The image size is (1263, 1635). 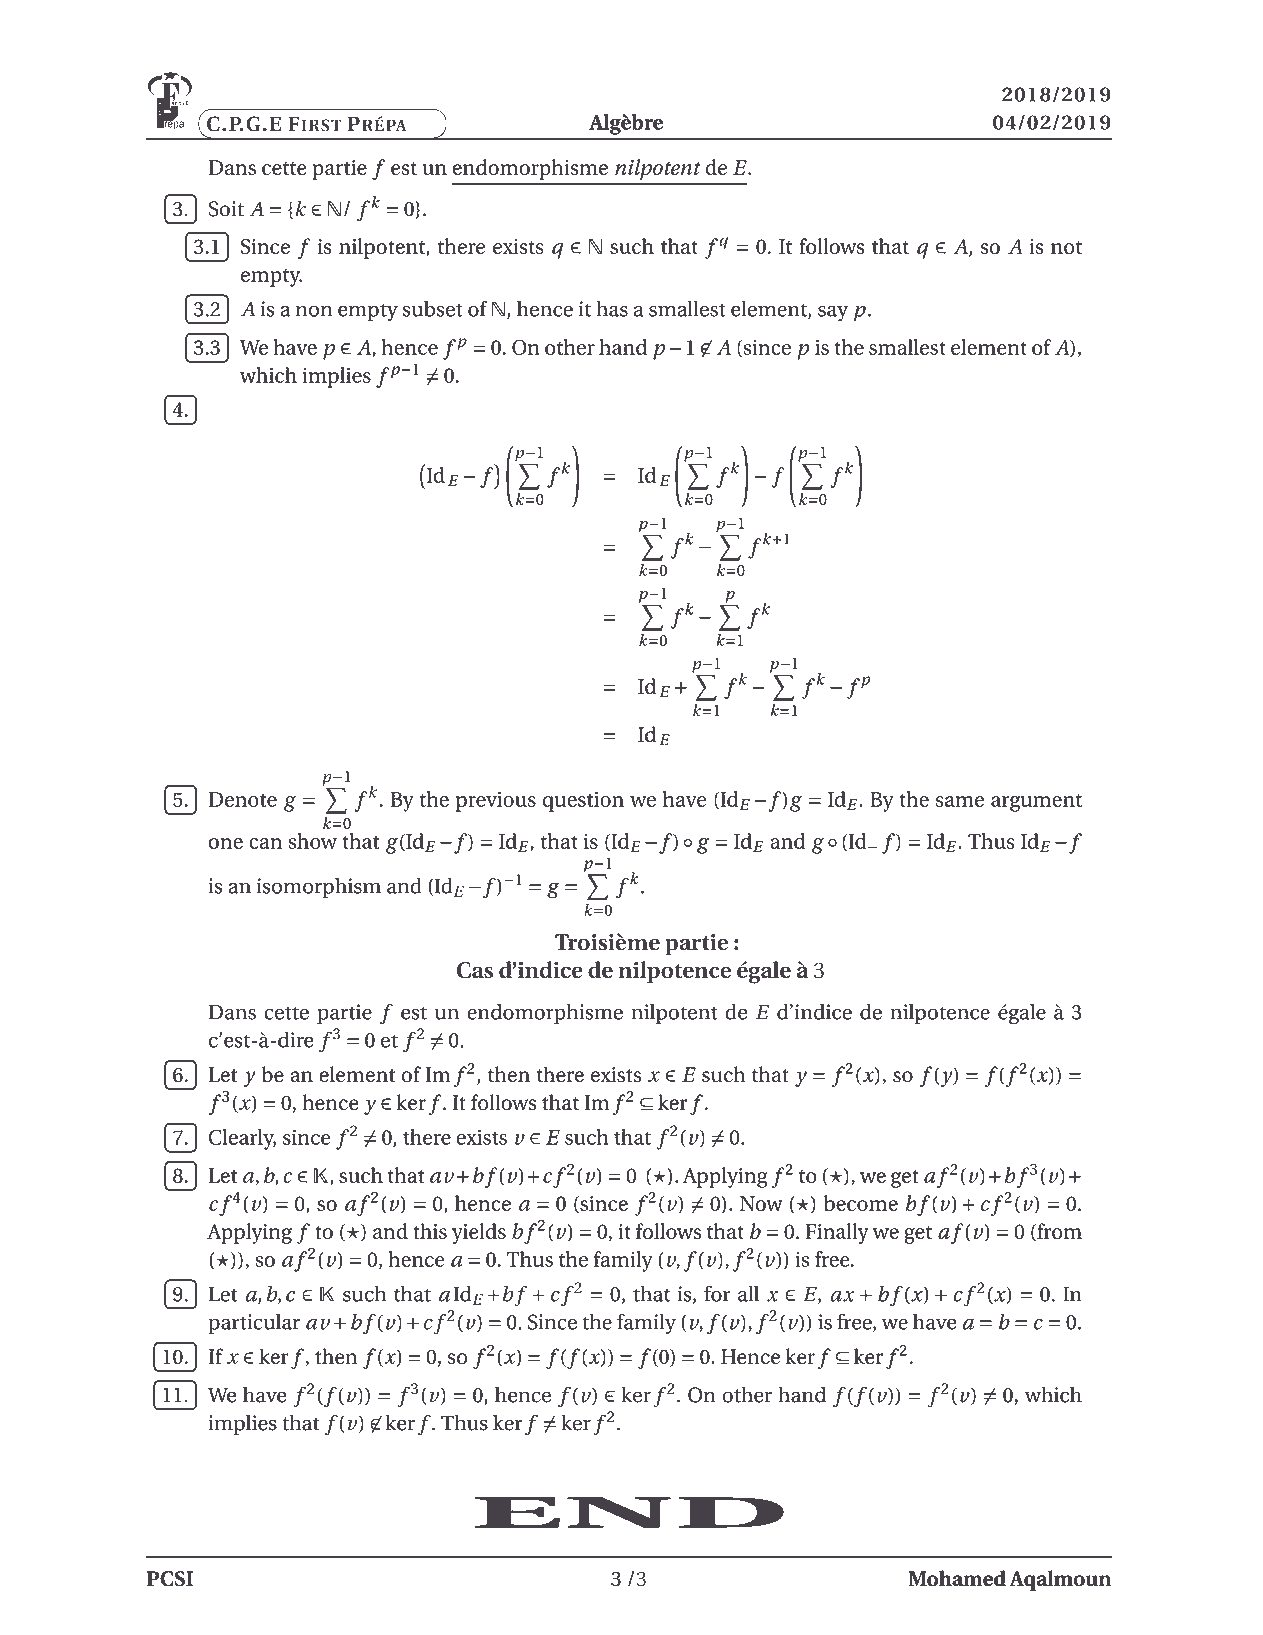 I want to click on Now, so click(x=761, y=1203).
